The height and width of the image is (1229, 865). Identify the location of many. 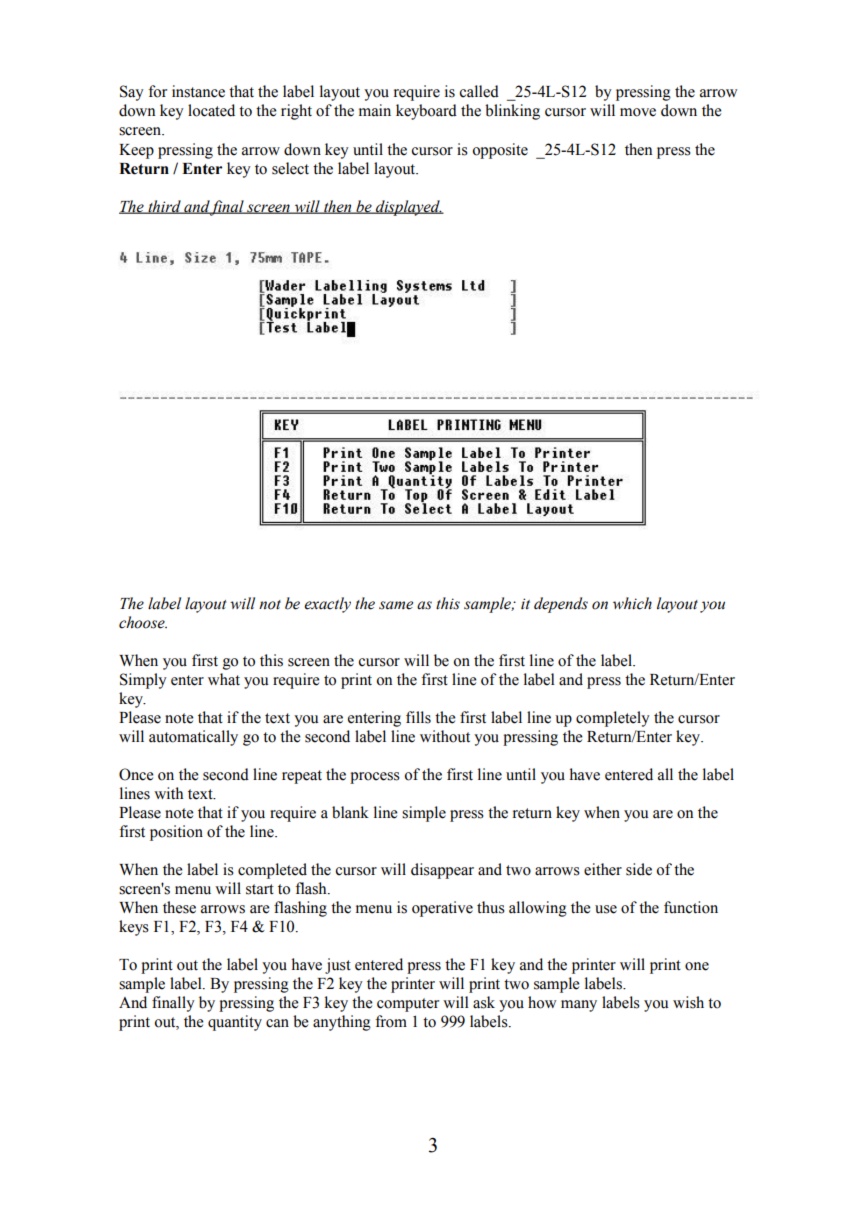
(579, 1006).
